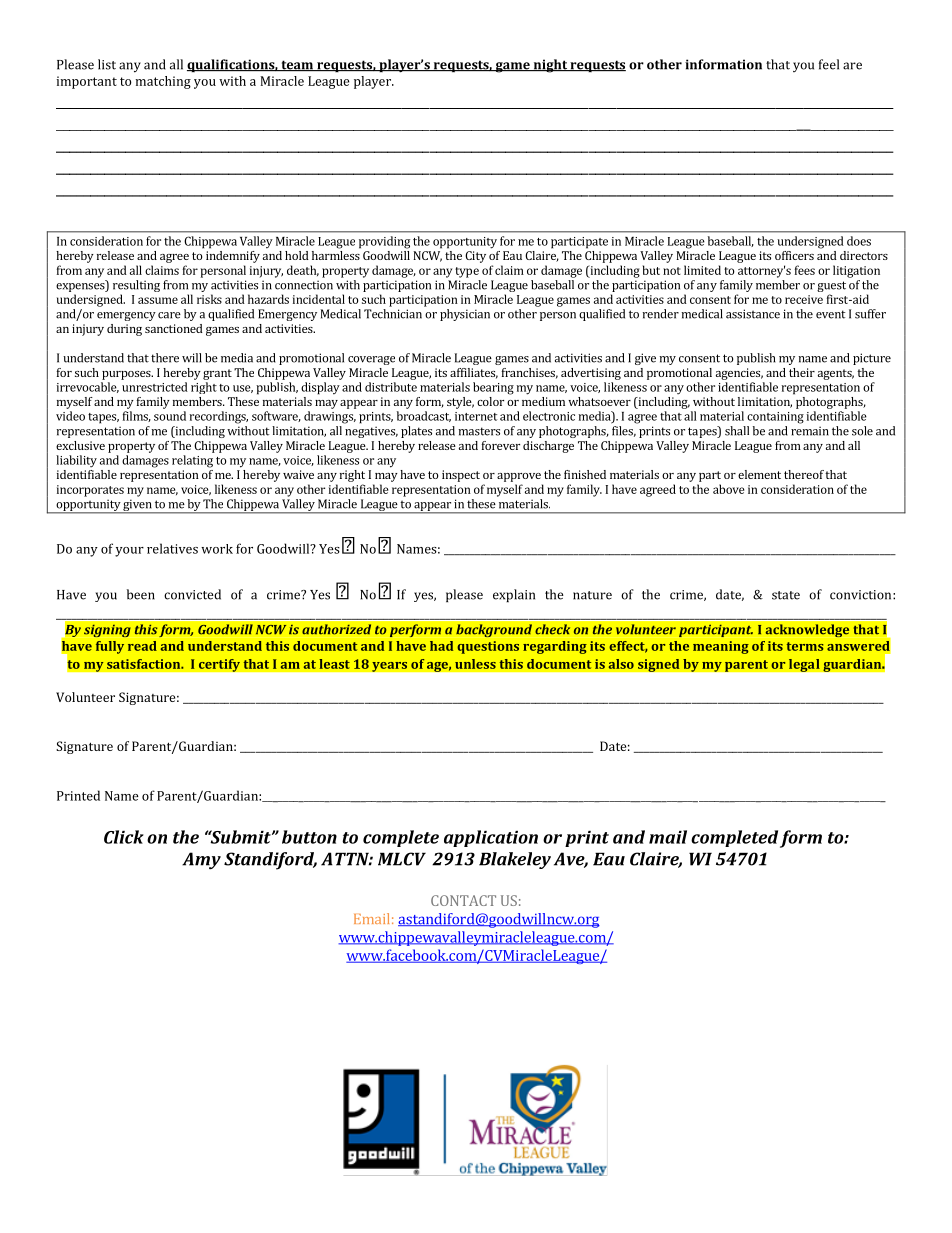  What do you see at coordinates (829, 64) in the page?
I see `feel` at bounding box center [829, 64].
